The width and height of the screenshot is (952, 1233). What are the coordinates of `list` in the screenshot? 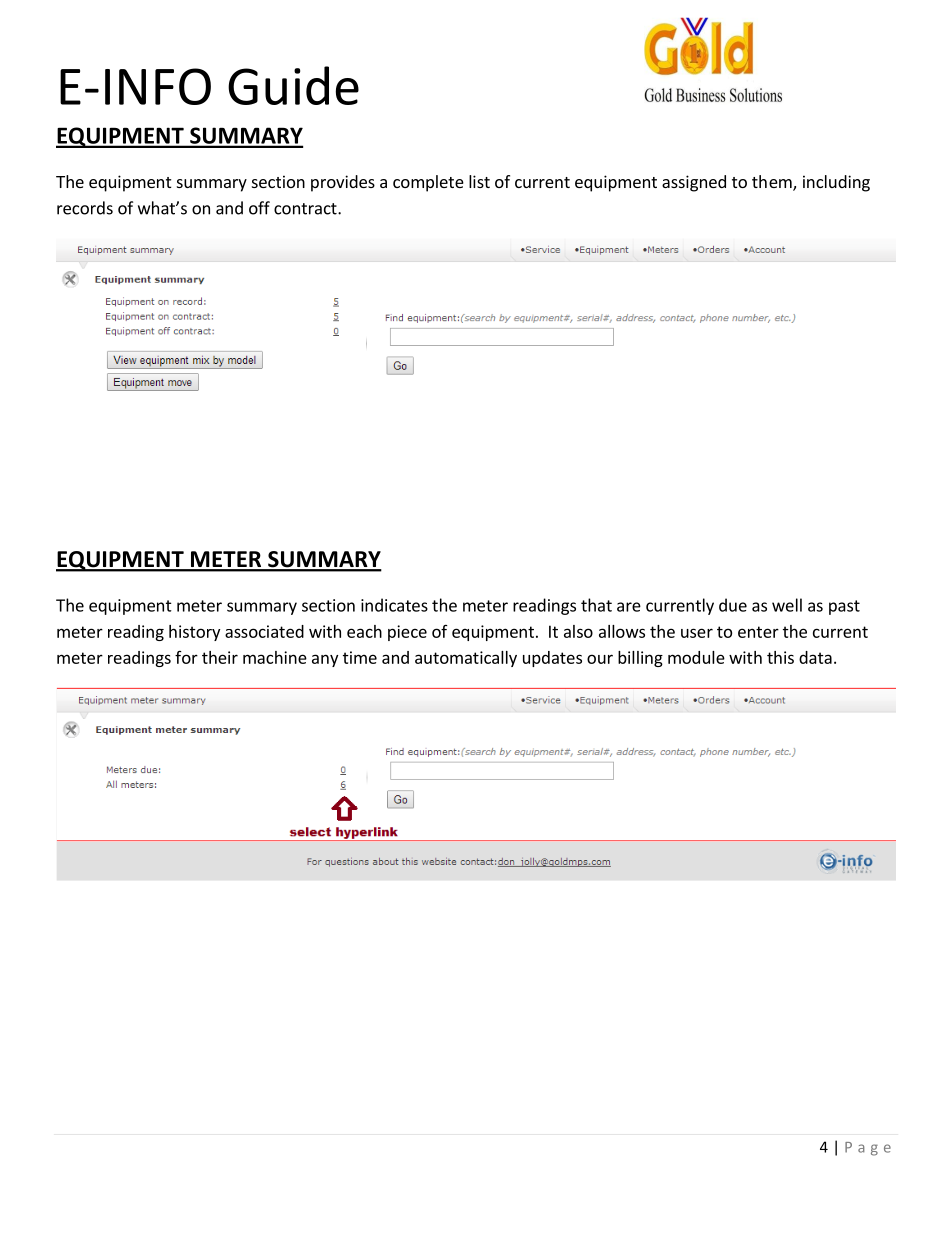 It's located at (479, 181).
